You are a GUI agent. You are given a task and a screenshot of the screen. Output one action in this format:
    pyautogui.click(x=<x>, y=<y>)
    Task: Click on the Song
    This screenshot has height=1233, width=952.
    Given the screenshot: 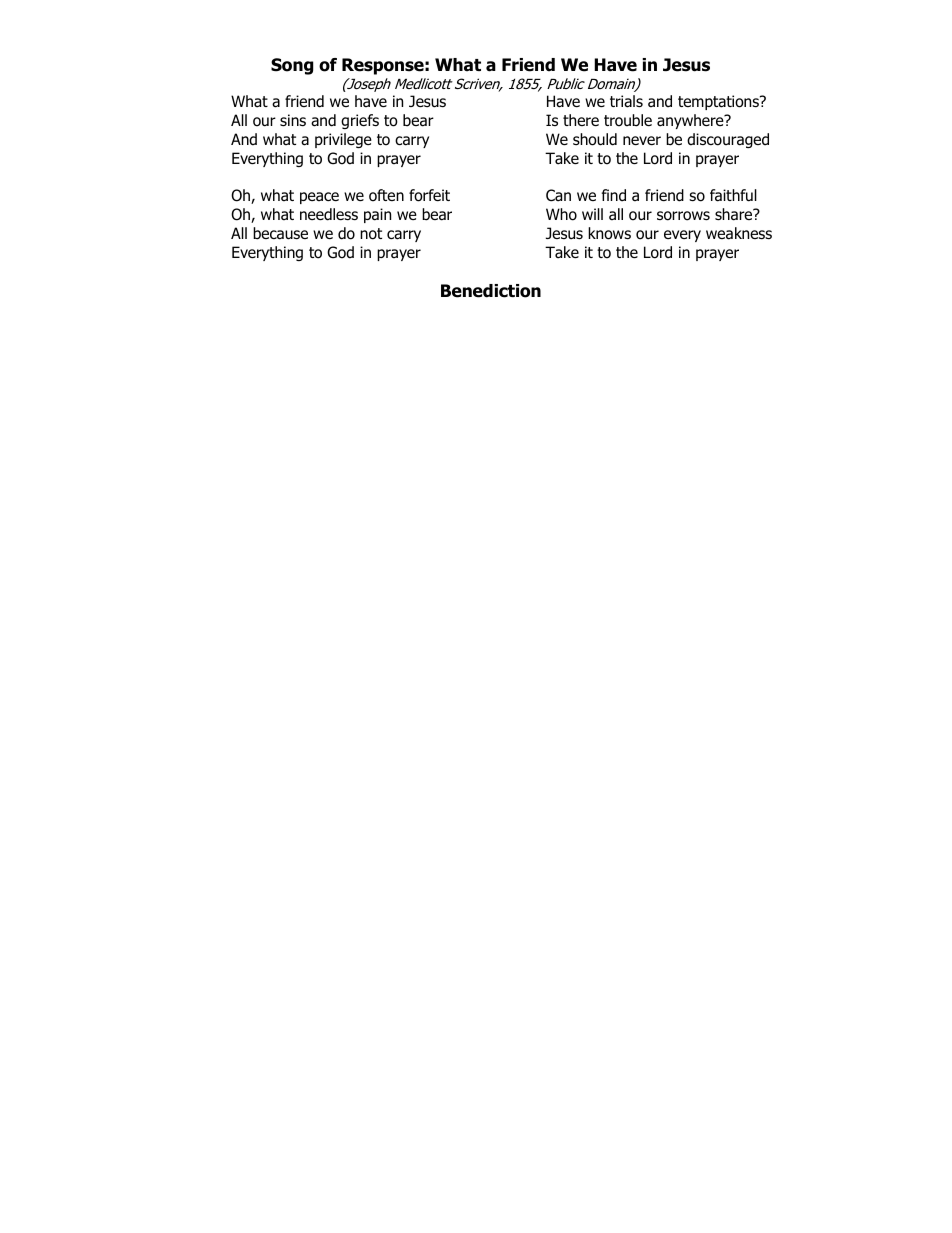 What is the action you would take?
    pyautogui.click(x=292, y=66)
